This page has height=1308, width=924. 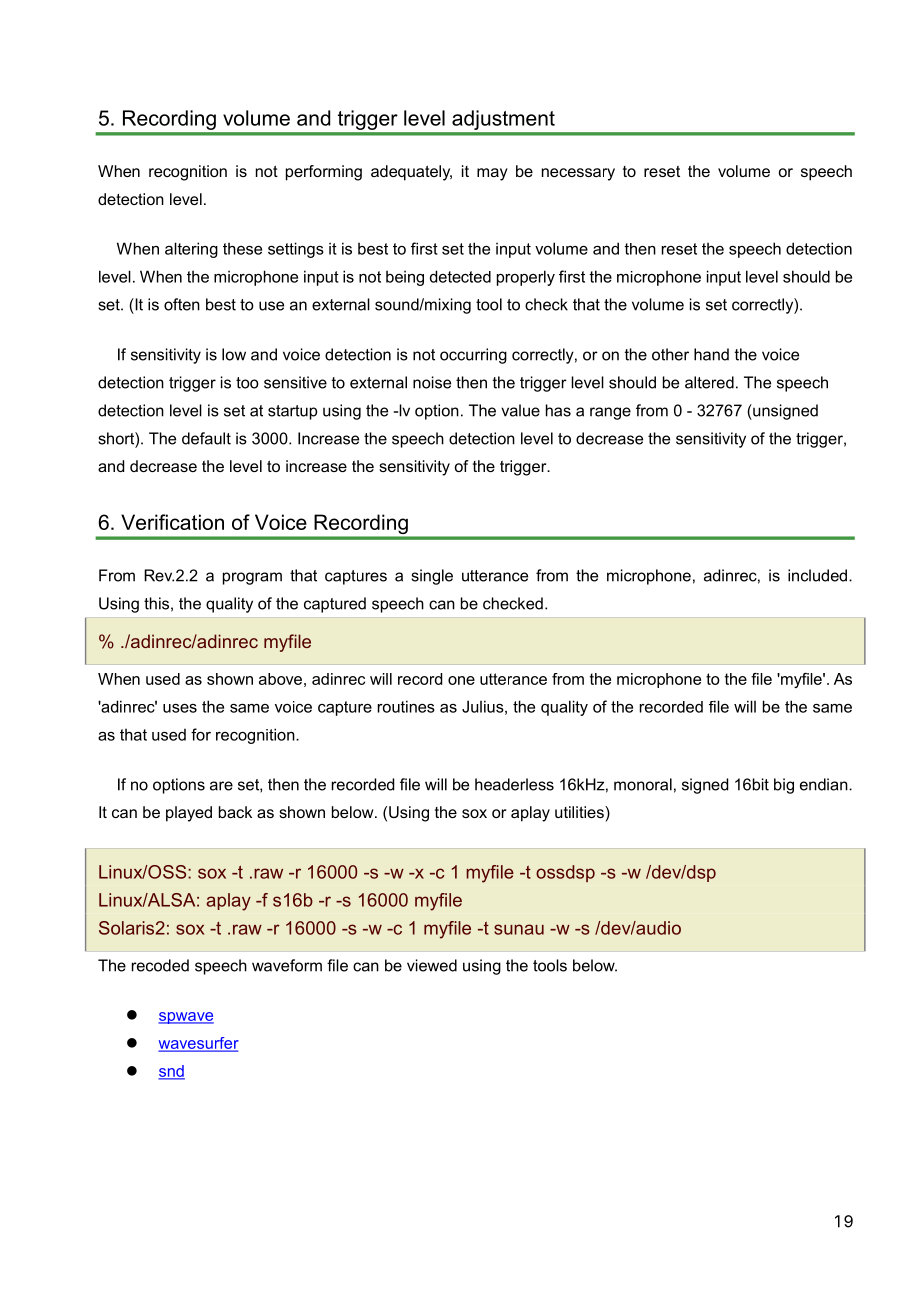 I want to click on these, so click(x=242, y=248).
